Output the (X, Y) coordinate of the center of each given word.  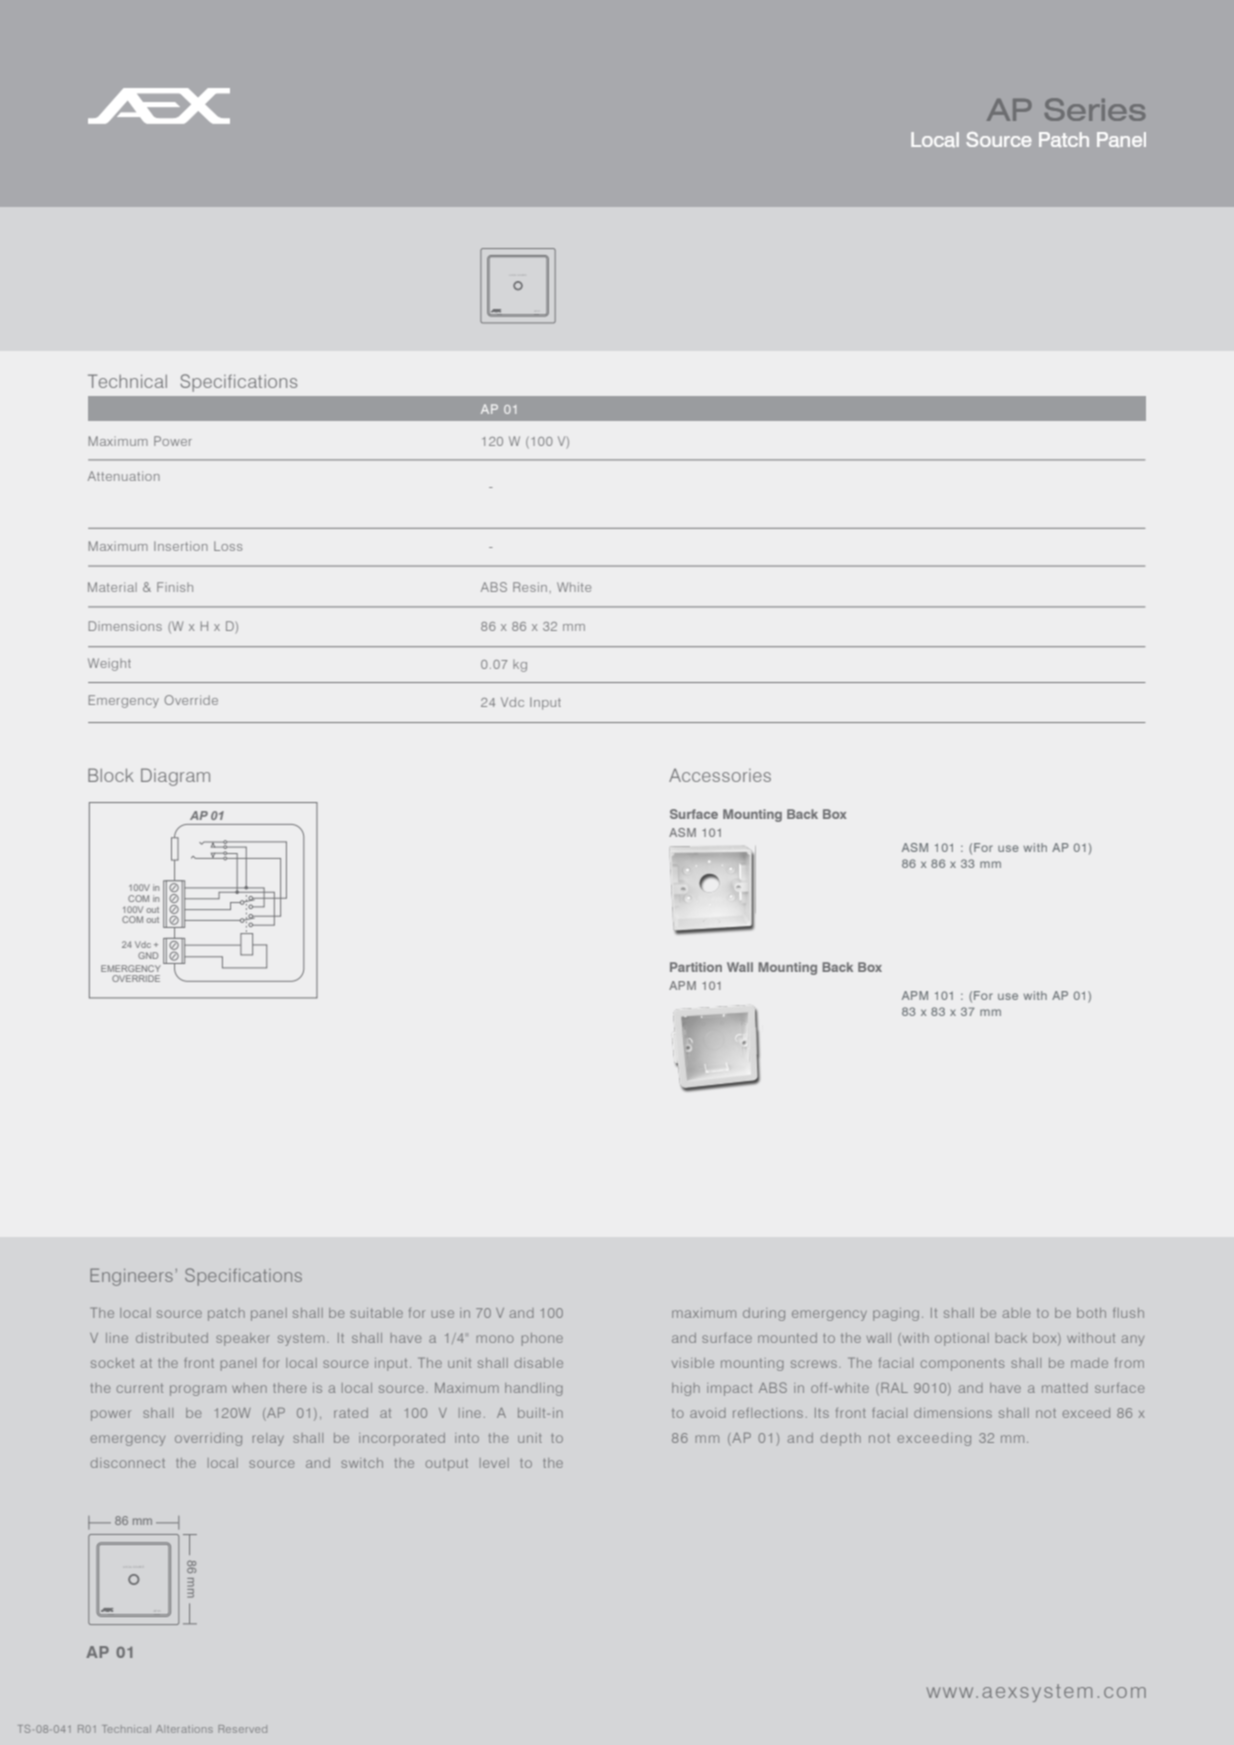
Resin (530, 587)
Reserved (242, 1729)
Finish (175, 587)
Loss (228, 546)
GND (148, 955)
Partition (696, 967)
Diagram (175, 777)
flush (1128, 1313)
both (1091, 1313)
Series (1095, 109)
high (686, 1389)
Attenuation (124, 476)
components (962, 1365)
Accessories (720, 775)
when (249, 1388)
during (764, 1314)
